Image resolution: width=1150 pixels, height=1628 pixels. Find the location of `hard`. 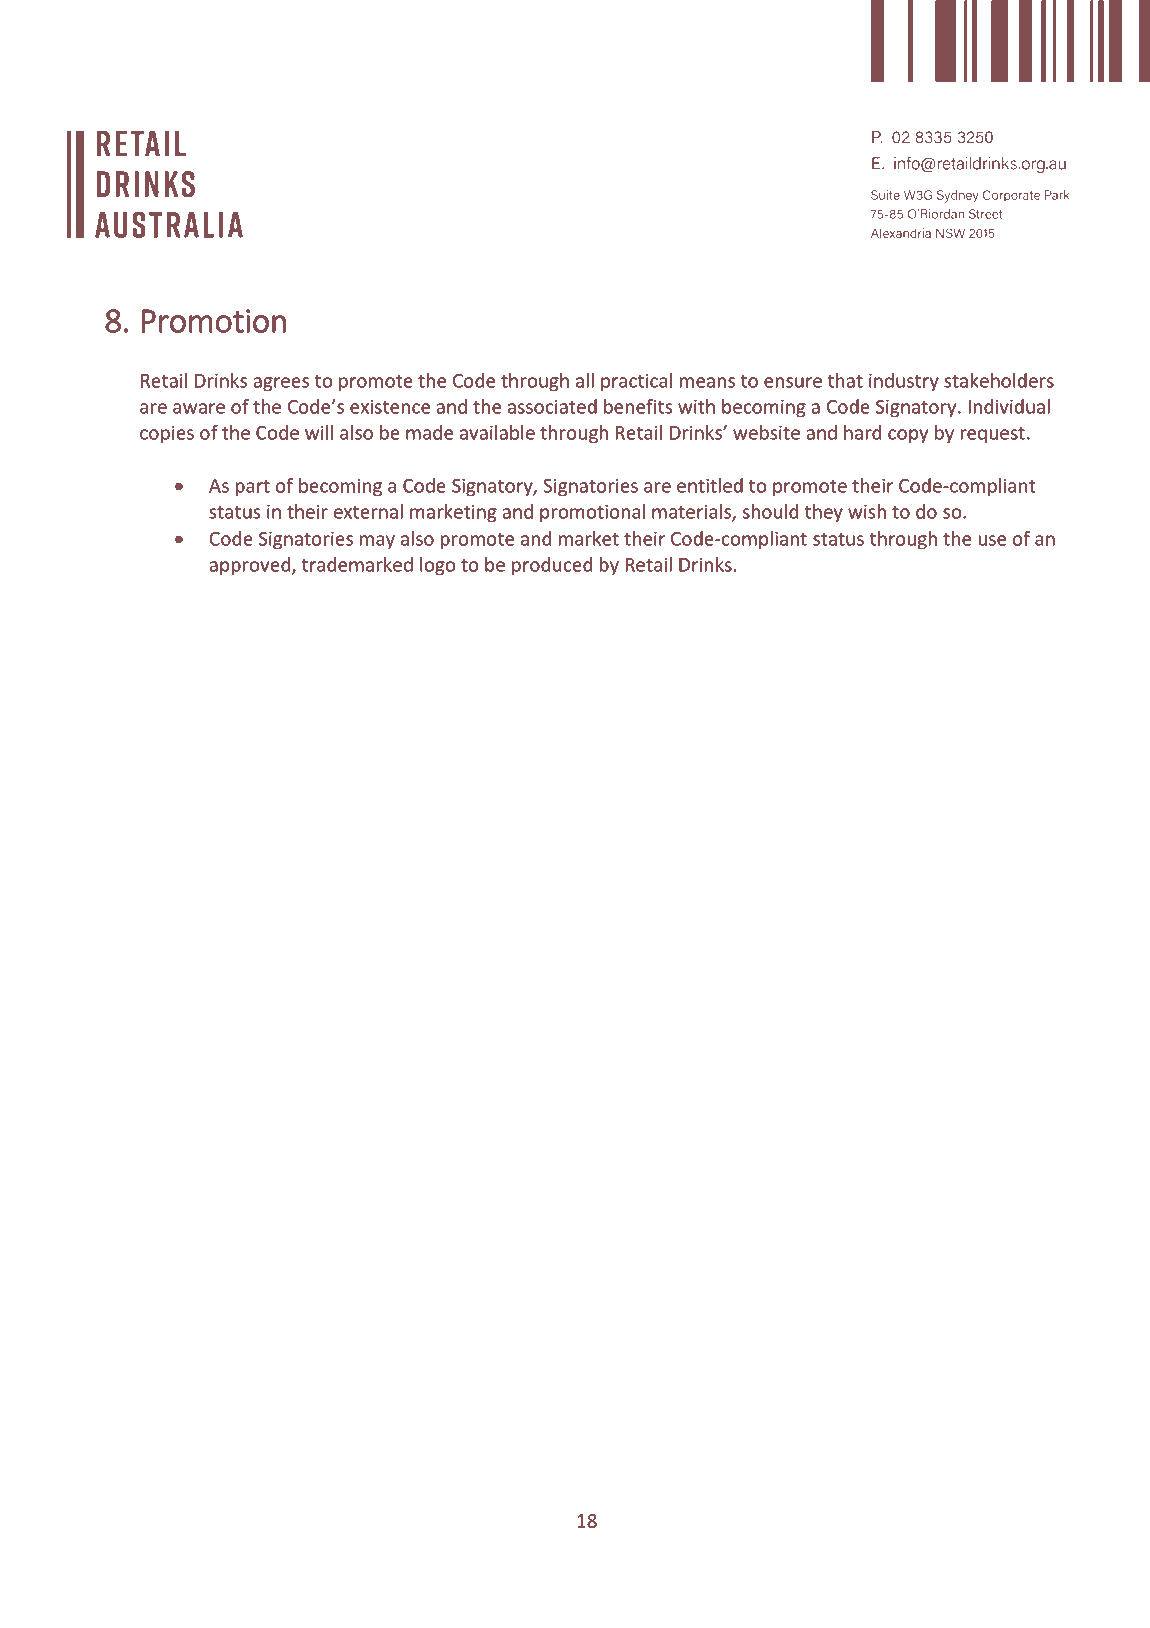

hard is located at coordinates (862, 432).
